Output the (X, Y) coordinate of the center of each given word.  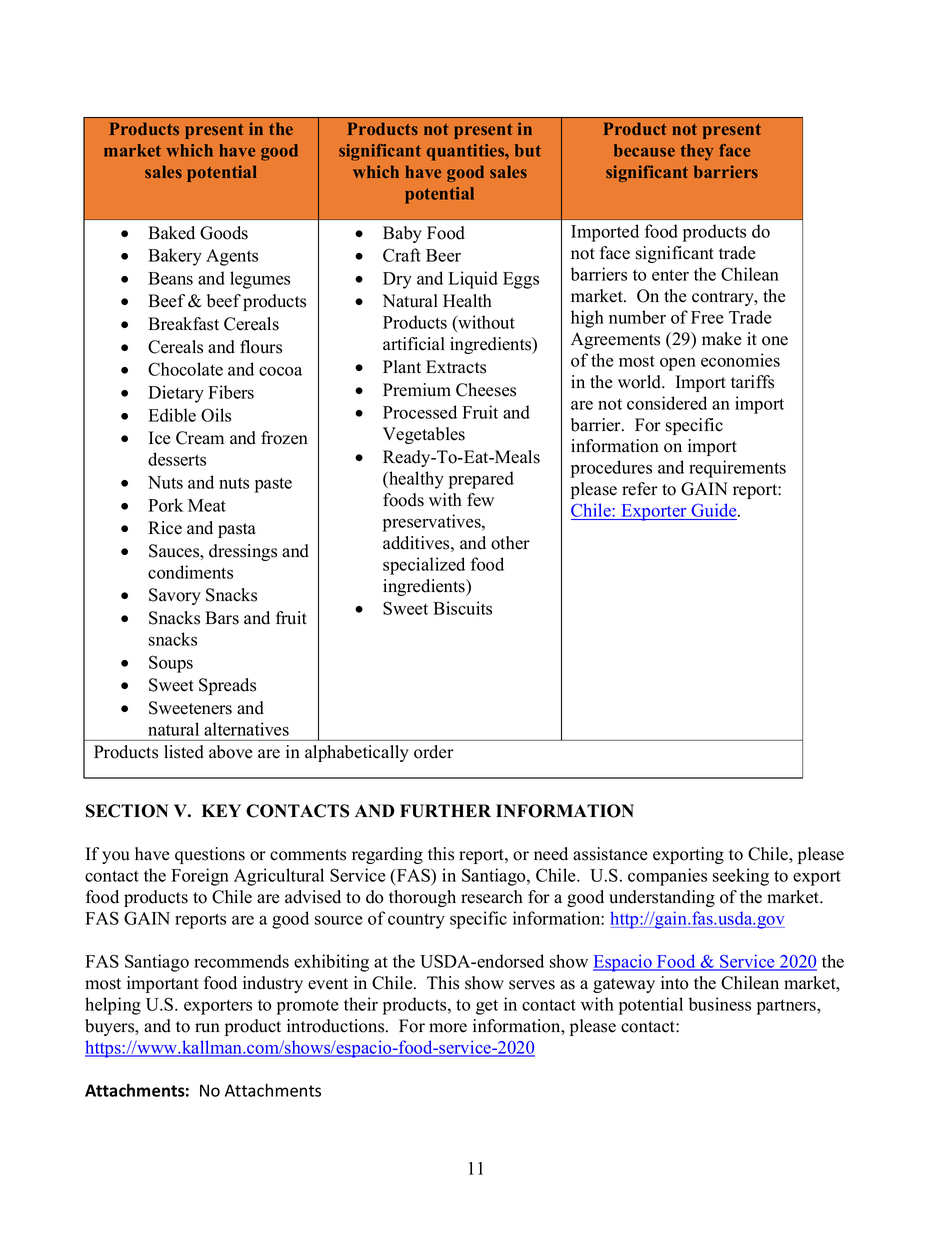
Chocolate (185, 369)
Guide (714, 511)
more (448, 1028)
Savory (175, 596)
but (528, 150)
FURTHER (445, 811)
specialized (424, 566)
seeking (741, 877)
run (207, 1028)
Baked (171, 233)
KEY (221, 810)
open (678, 364)
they (697, 152)
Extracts (456, 367)
